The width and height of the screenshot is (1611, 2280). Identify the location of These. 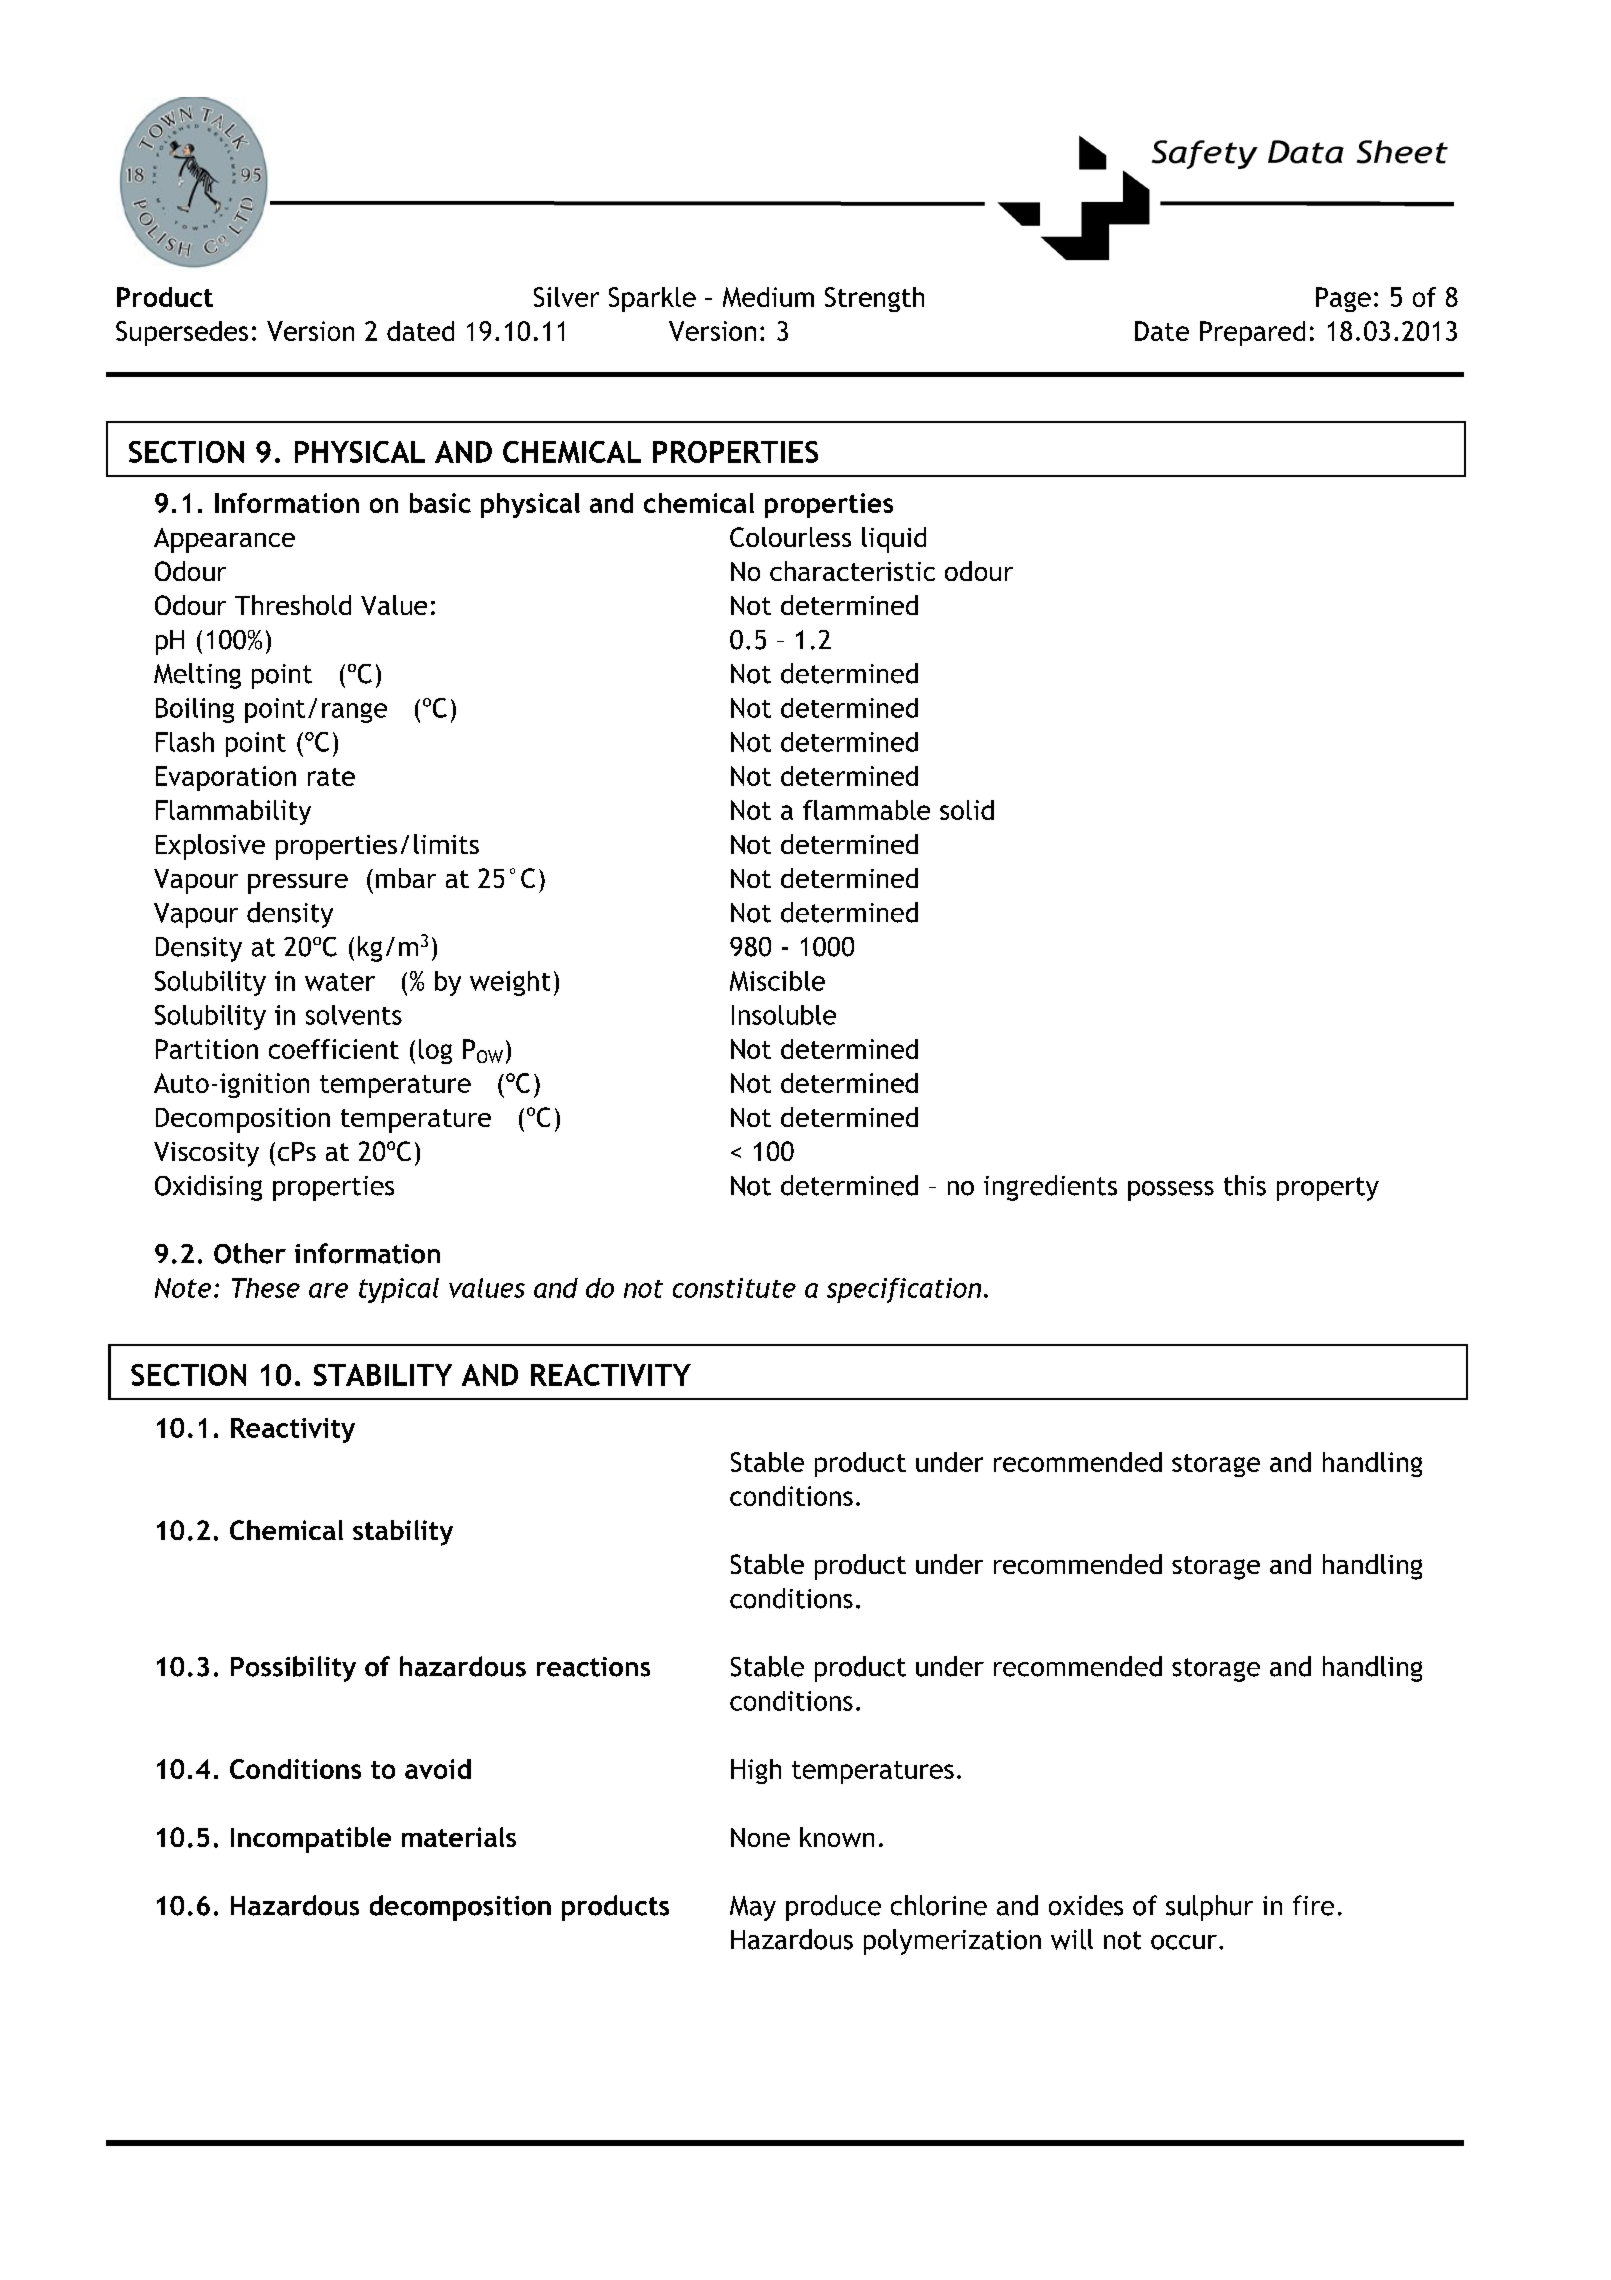
(266, 1288).
